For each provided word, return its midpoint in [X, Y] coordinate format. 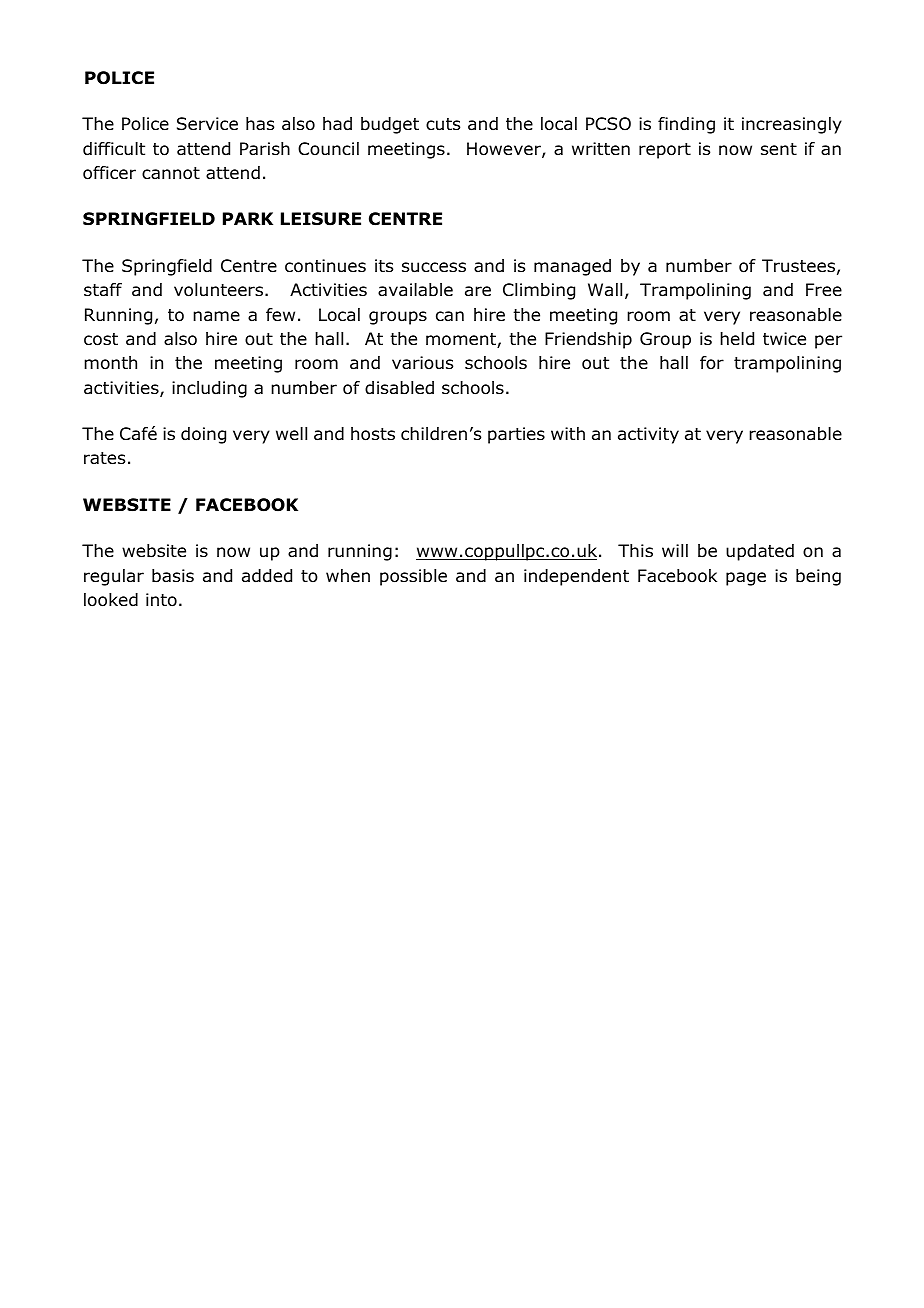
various [422, 363]
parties [516, 435]
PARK [248, 218]
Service [207, 124]
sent [779, 149]
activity [648, 435]
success [434, 267]
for [712, 363]
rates [104, 458]
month [110, 363]
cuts [443, 124]
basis [173, 576]
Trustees [798, 266]
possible [413, 577]
